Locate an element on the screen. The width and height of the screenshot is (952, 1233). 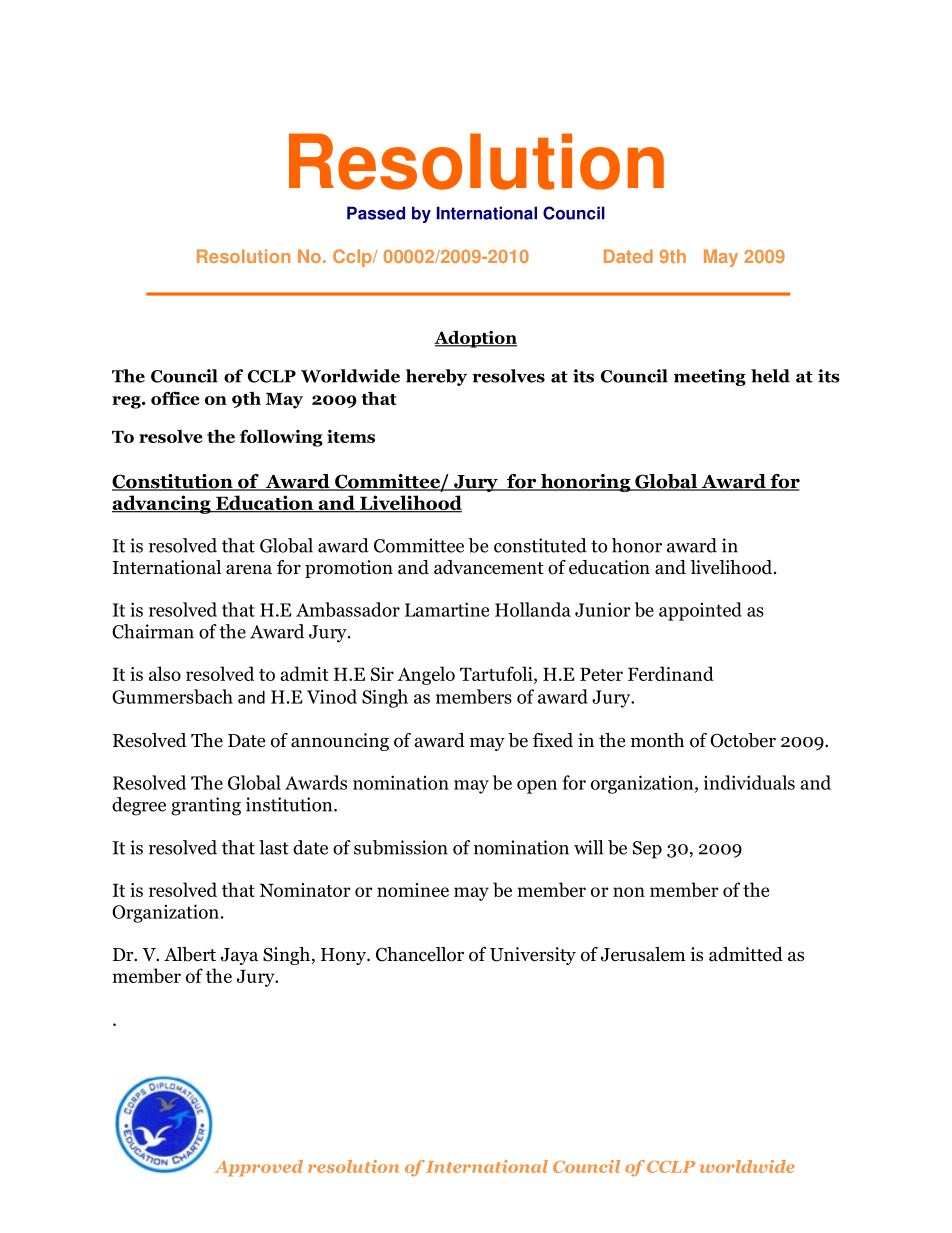
Jerusalem is located at coordinates (643, 954).
